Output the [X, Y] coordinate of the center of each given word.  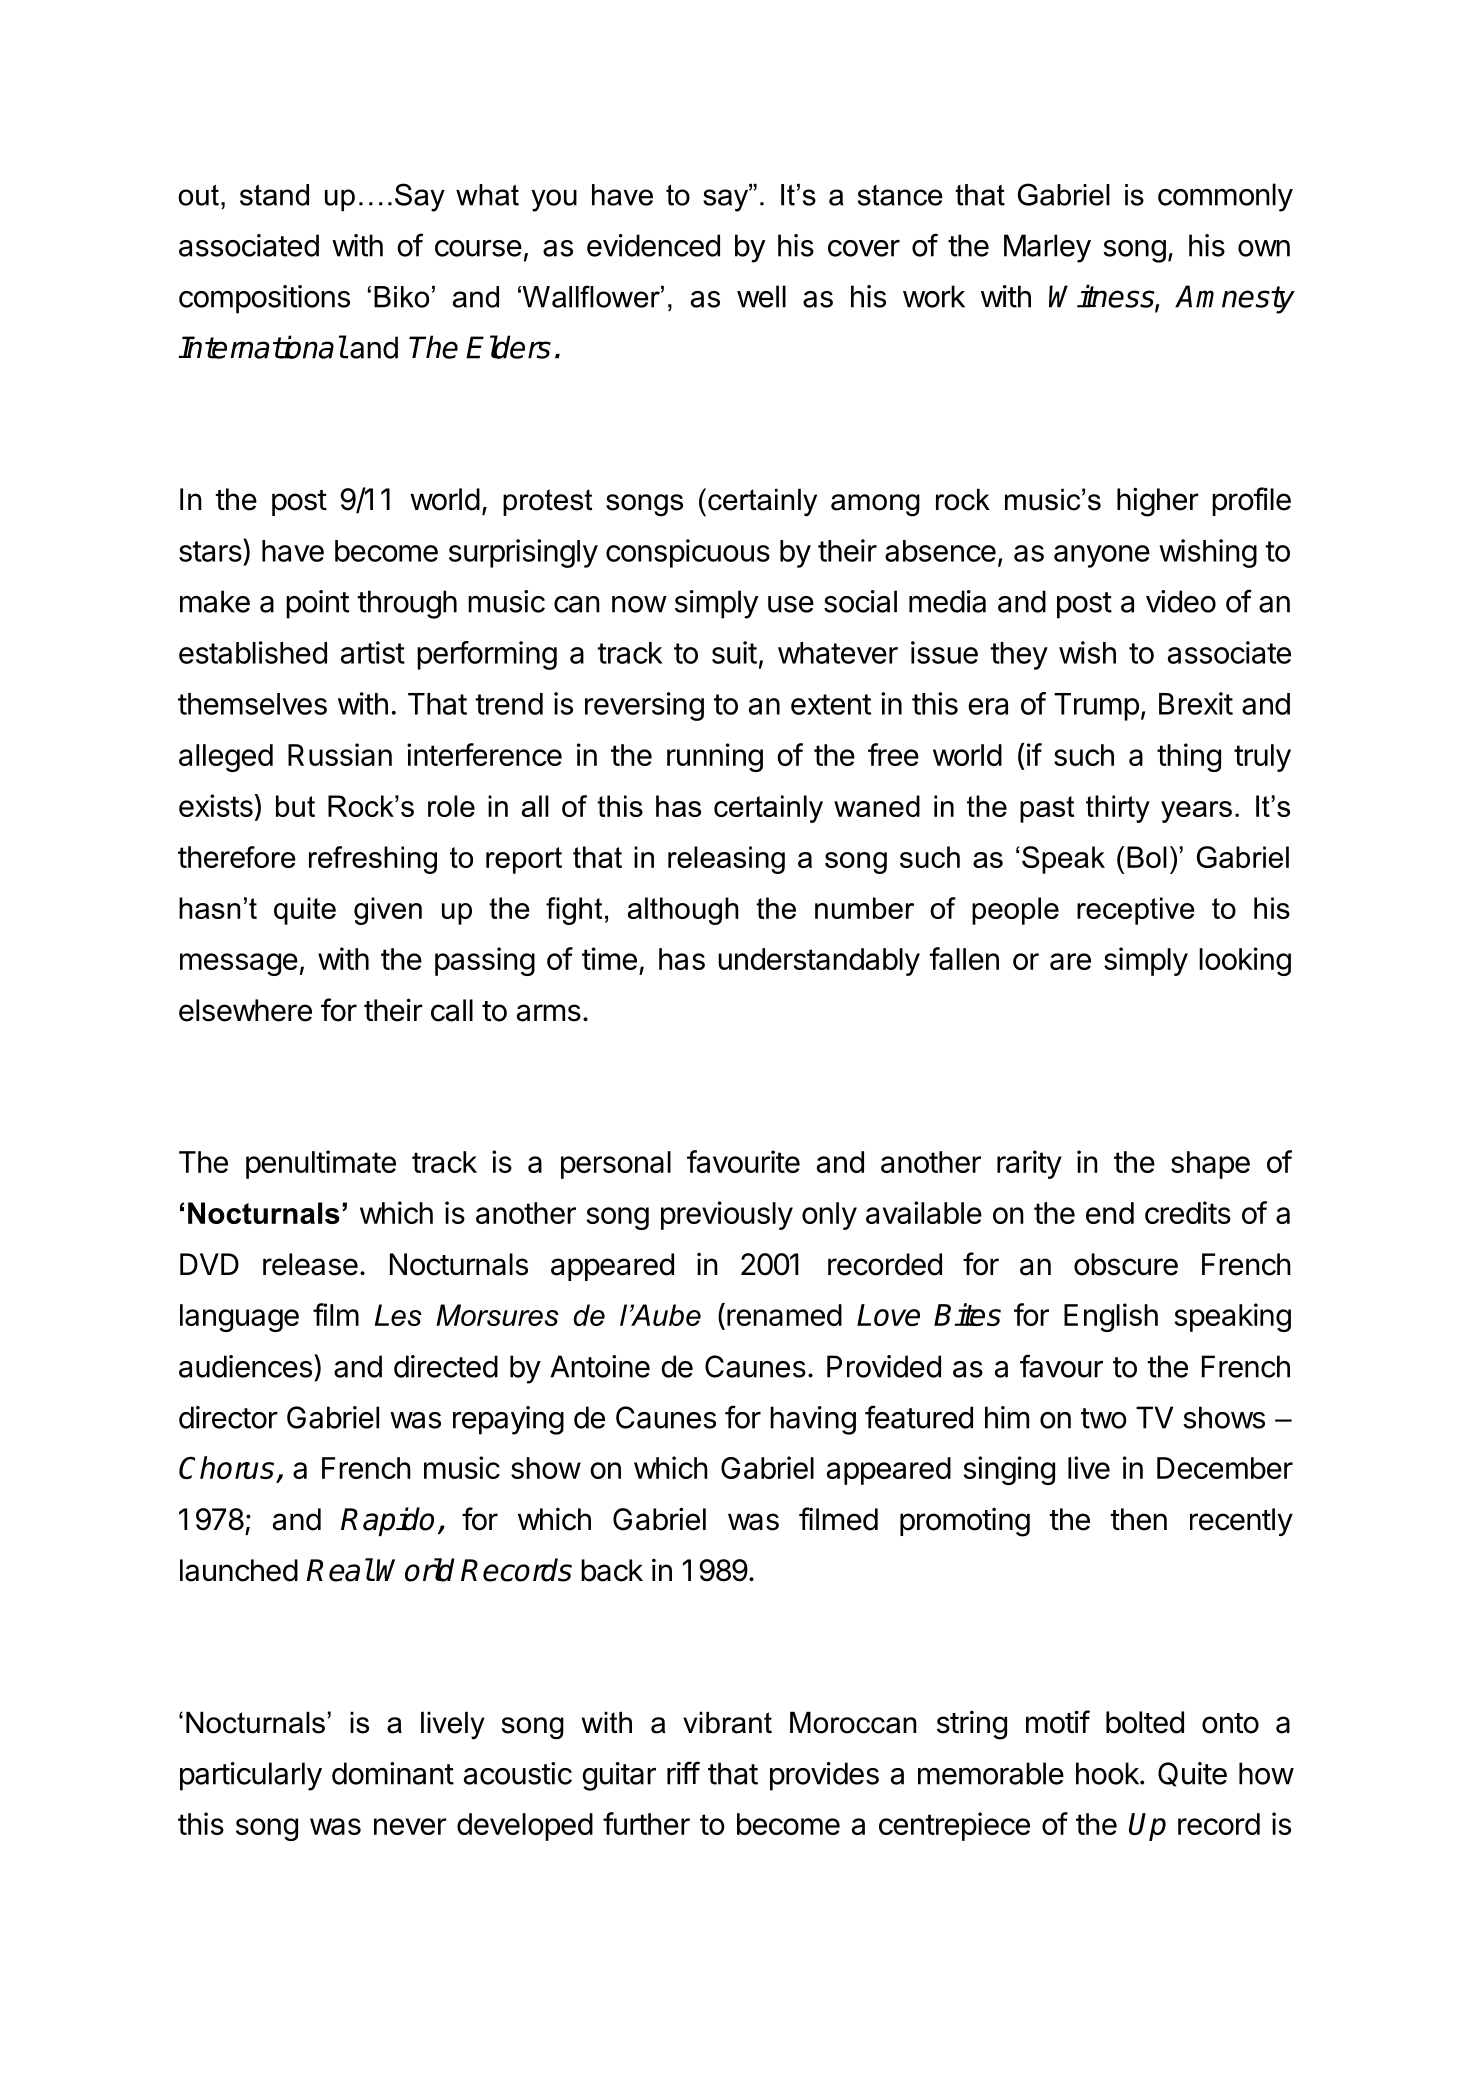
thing [1189, 757]
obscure [1126, 1264]
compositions [264, 299]
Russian [340, 754]
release [310, 1264]
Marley [1047, 248]
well [761, 296]
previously [727, 1215]
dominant [393, 1773]
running [715, 757]
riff [683, 1773]
